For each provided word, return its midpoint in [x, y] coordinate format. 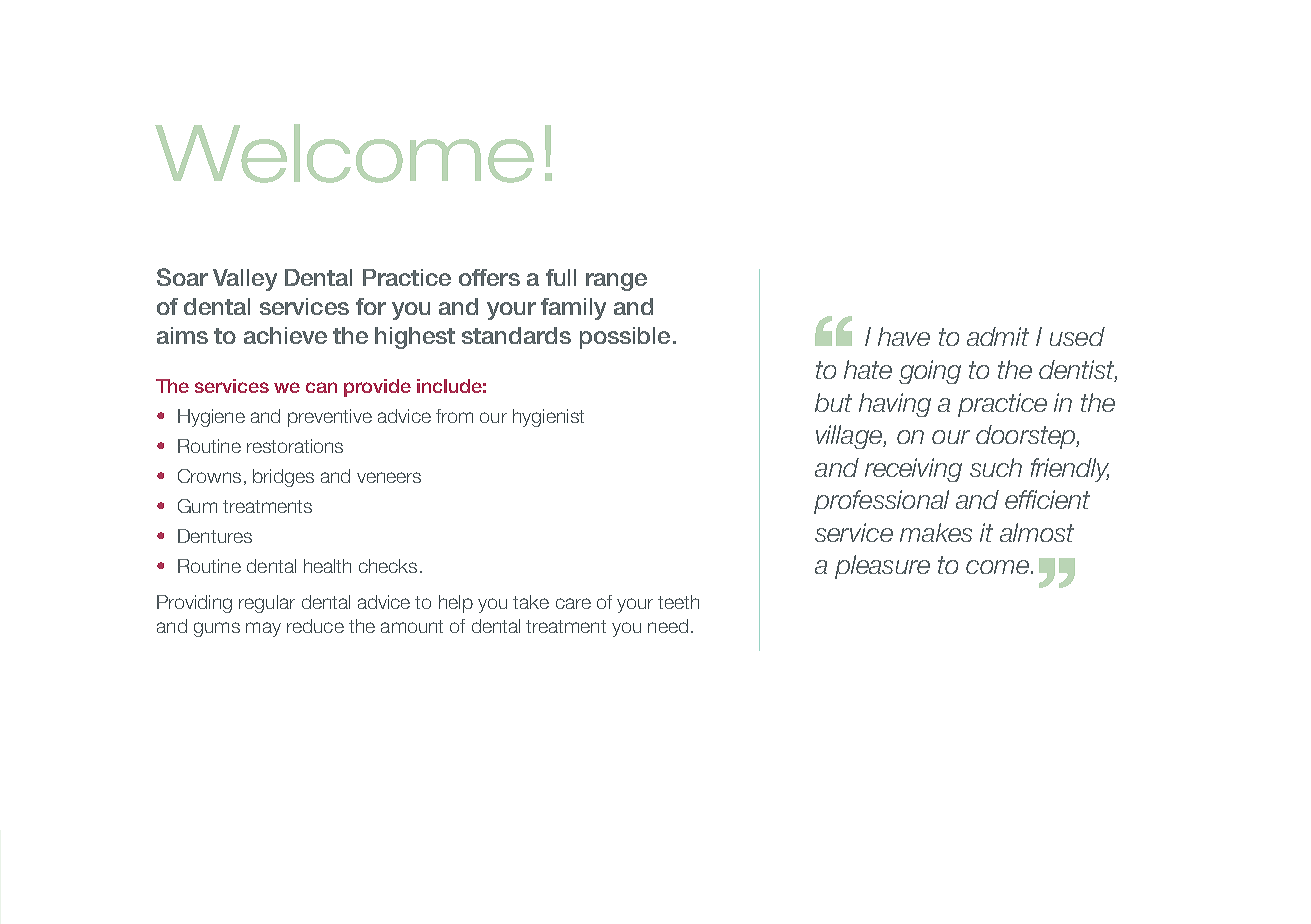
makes [936, 532]
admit [998, 336]
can [321, 387]
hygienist [548, 418]
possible [625, 338]
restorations [295, 446]
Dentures [215, 536]
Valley [245, 280]
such [996, 467]
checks [388, 566]
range [616, 282]
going [930, 372]
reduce [315, 626]
